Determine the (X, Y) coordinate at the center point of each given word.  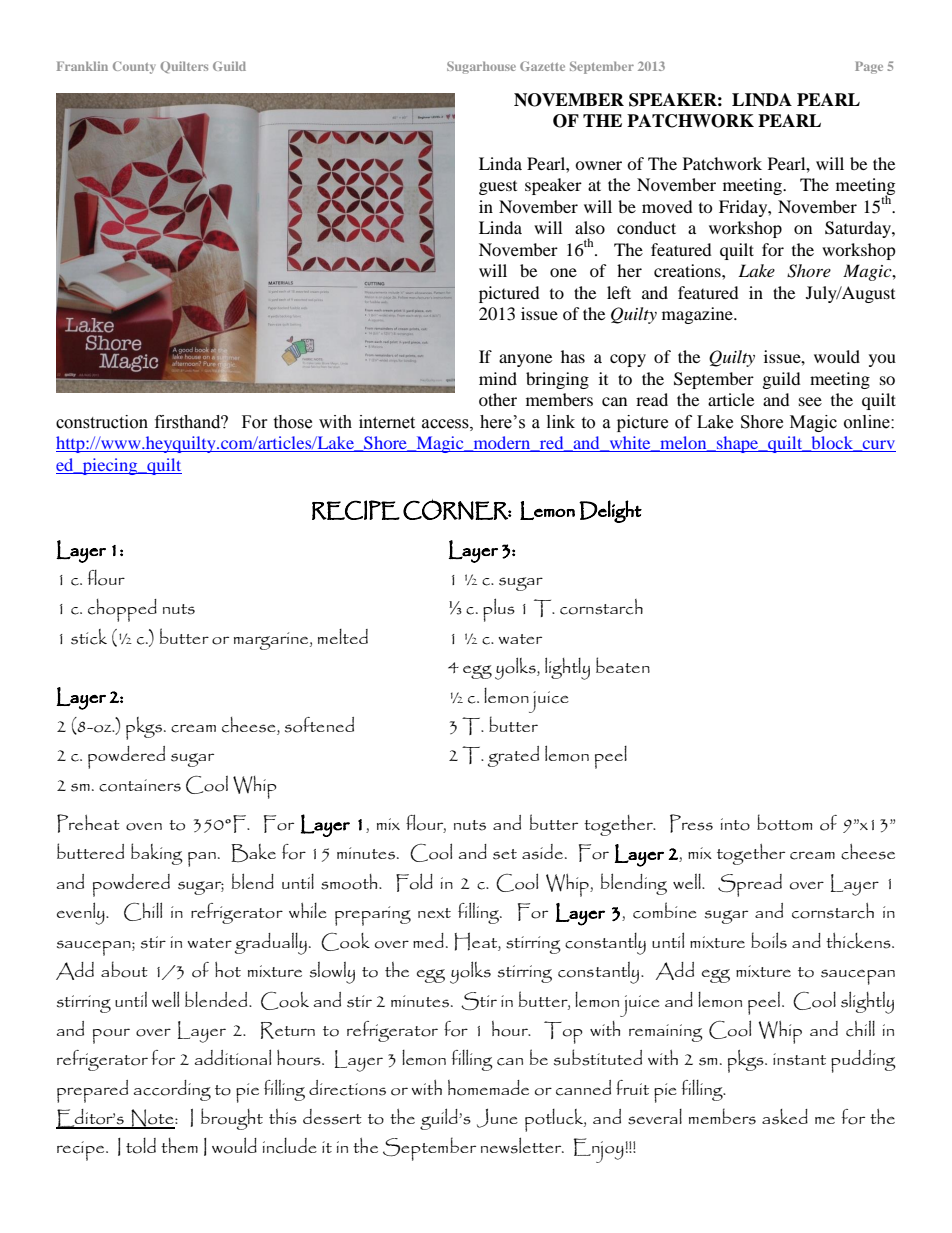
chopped (122, 610)
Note (152, 1119)
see (810, 401)
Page (869, 67)
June (497, 1118)
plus (499, 610)
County (134, 67)
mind (498, 378)
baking (157, 854)
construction (102, 422)
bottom (784, 822)
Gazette (542, 66)
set (505, 854)
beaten (623, 665)
